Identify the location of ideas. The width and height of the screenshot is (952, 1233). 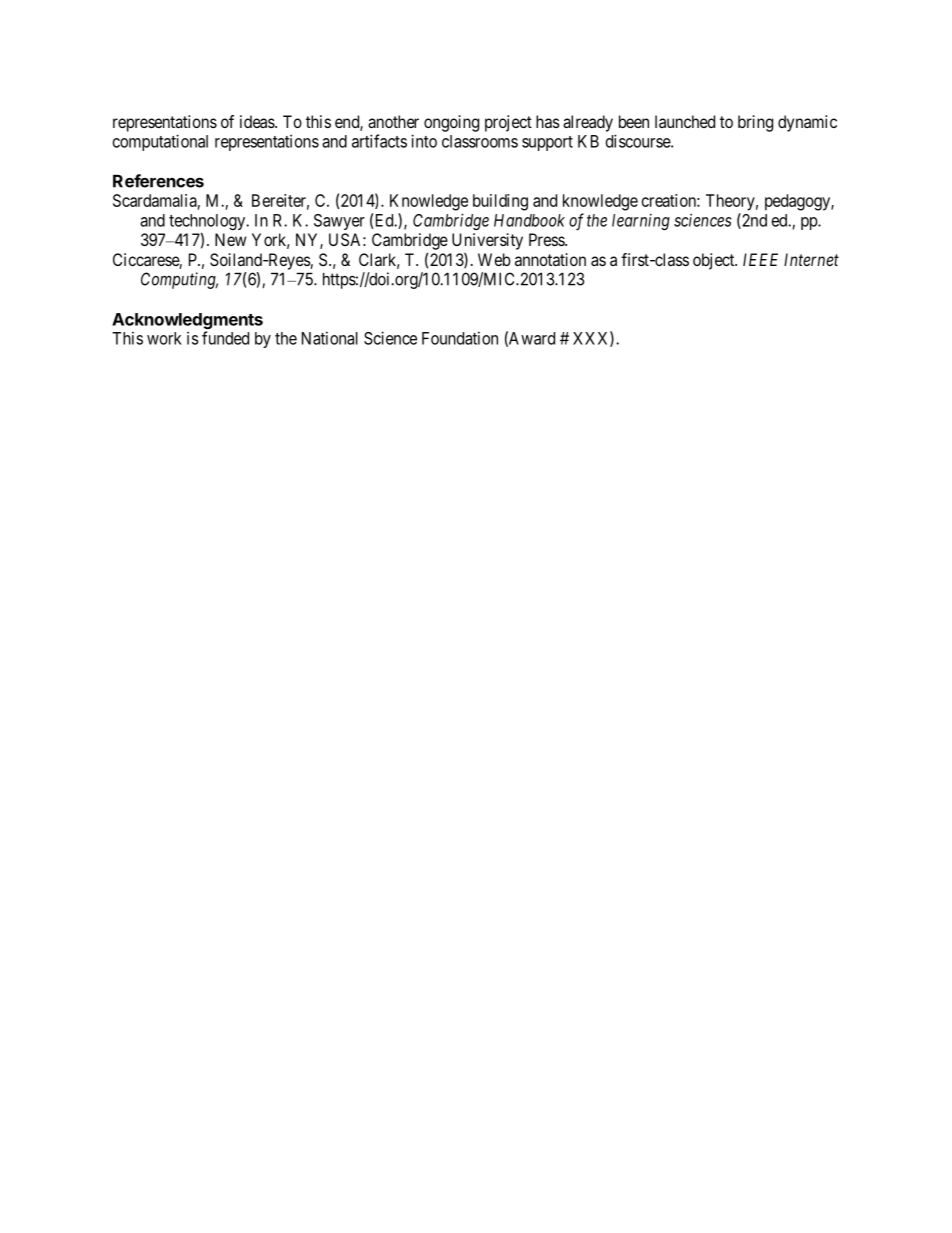
(258, 121).
